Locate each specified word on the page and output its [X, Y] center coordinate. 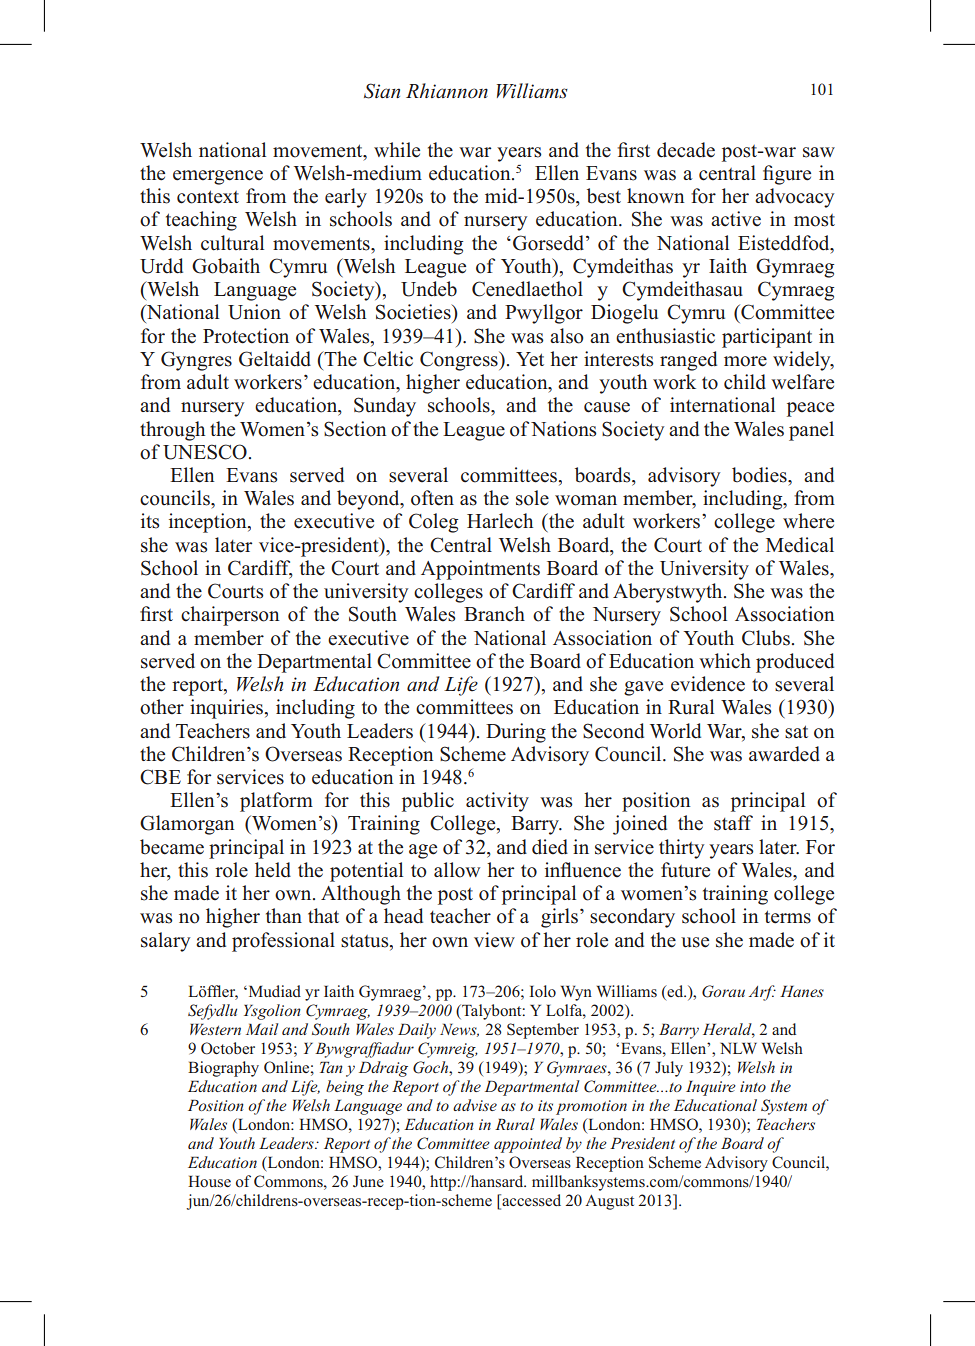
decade [686, 150]
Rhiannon [447, 91]
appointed [528, 1145]
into [753, 1086]
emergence [218, 177]
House [209, 1181]
